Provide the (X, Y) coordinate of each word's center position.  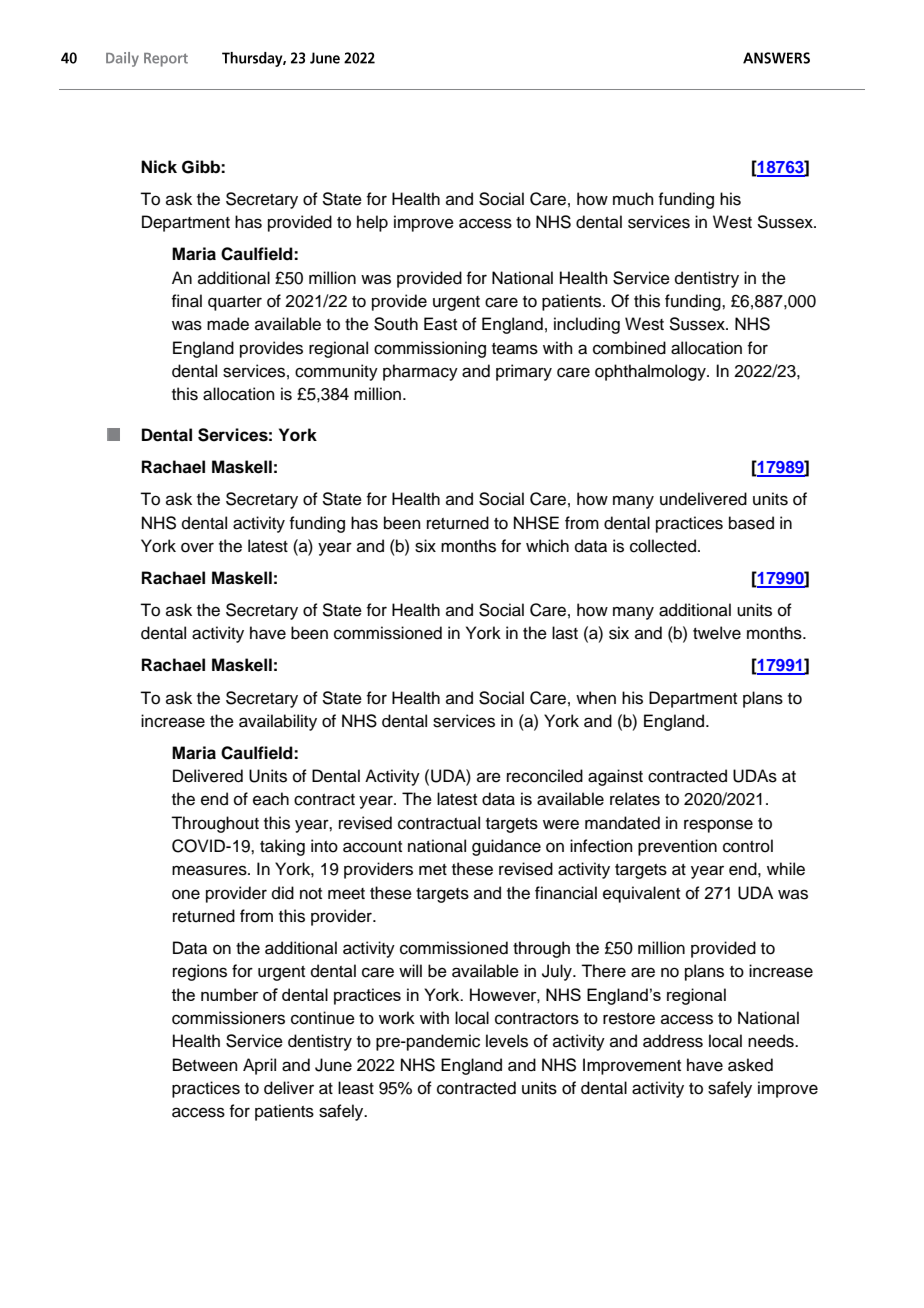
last (565, 633)
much (633, 199)
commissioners (228, 1018)
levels (507, 1041)
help (372, 223)
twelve (717, 633)
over (197, 547)
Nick (159, 167)
